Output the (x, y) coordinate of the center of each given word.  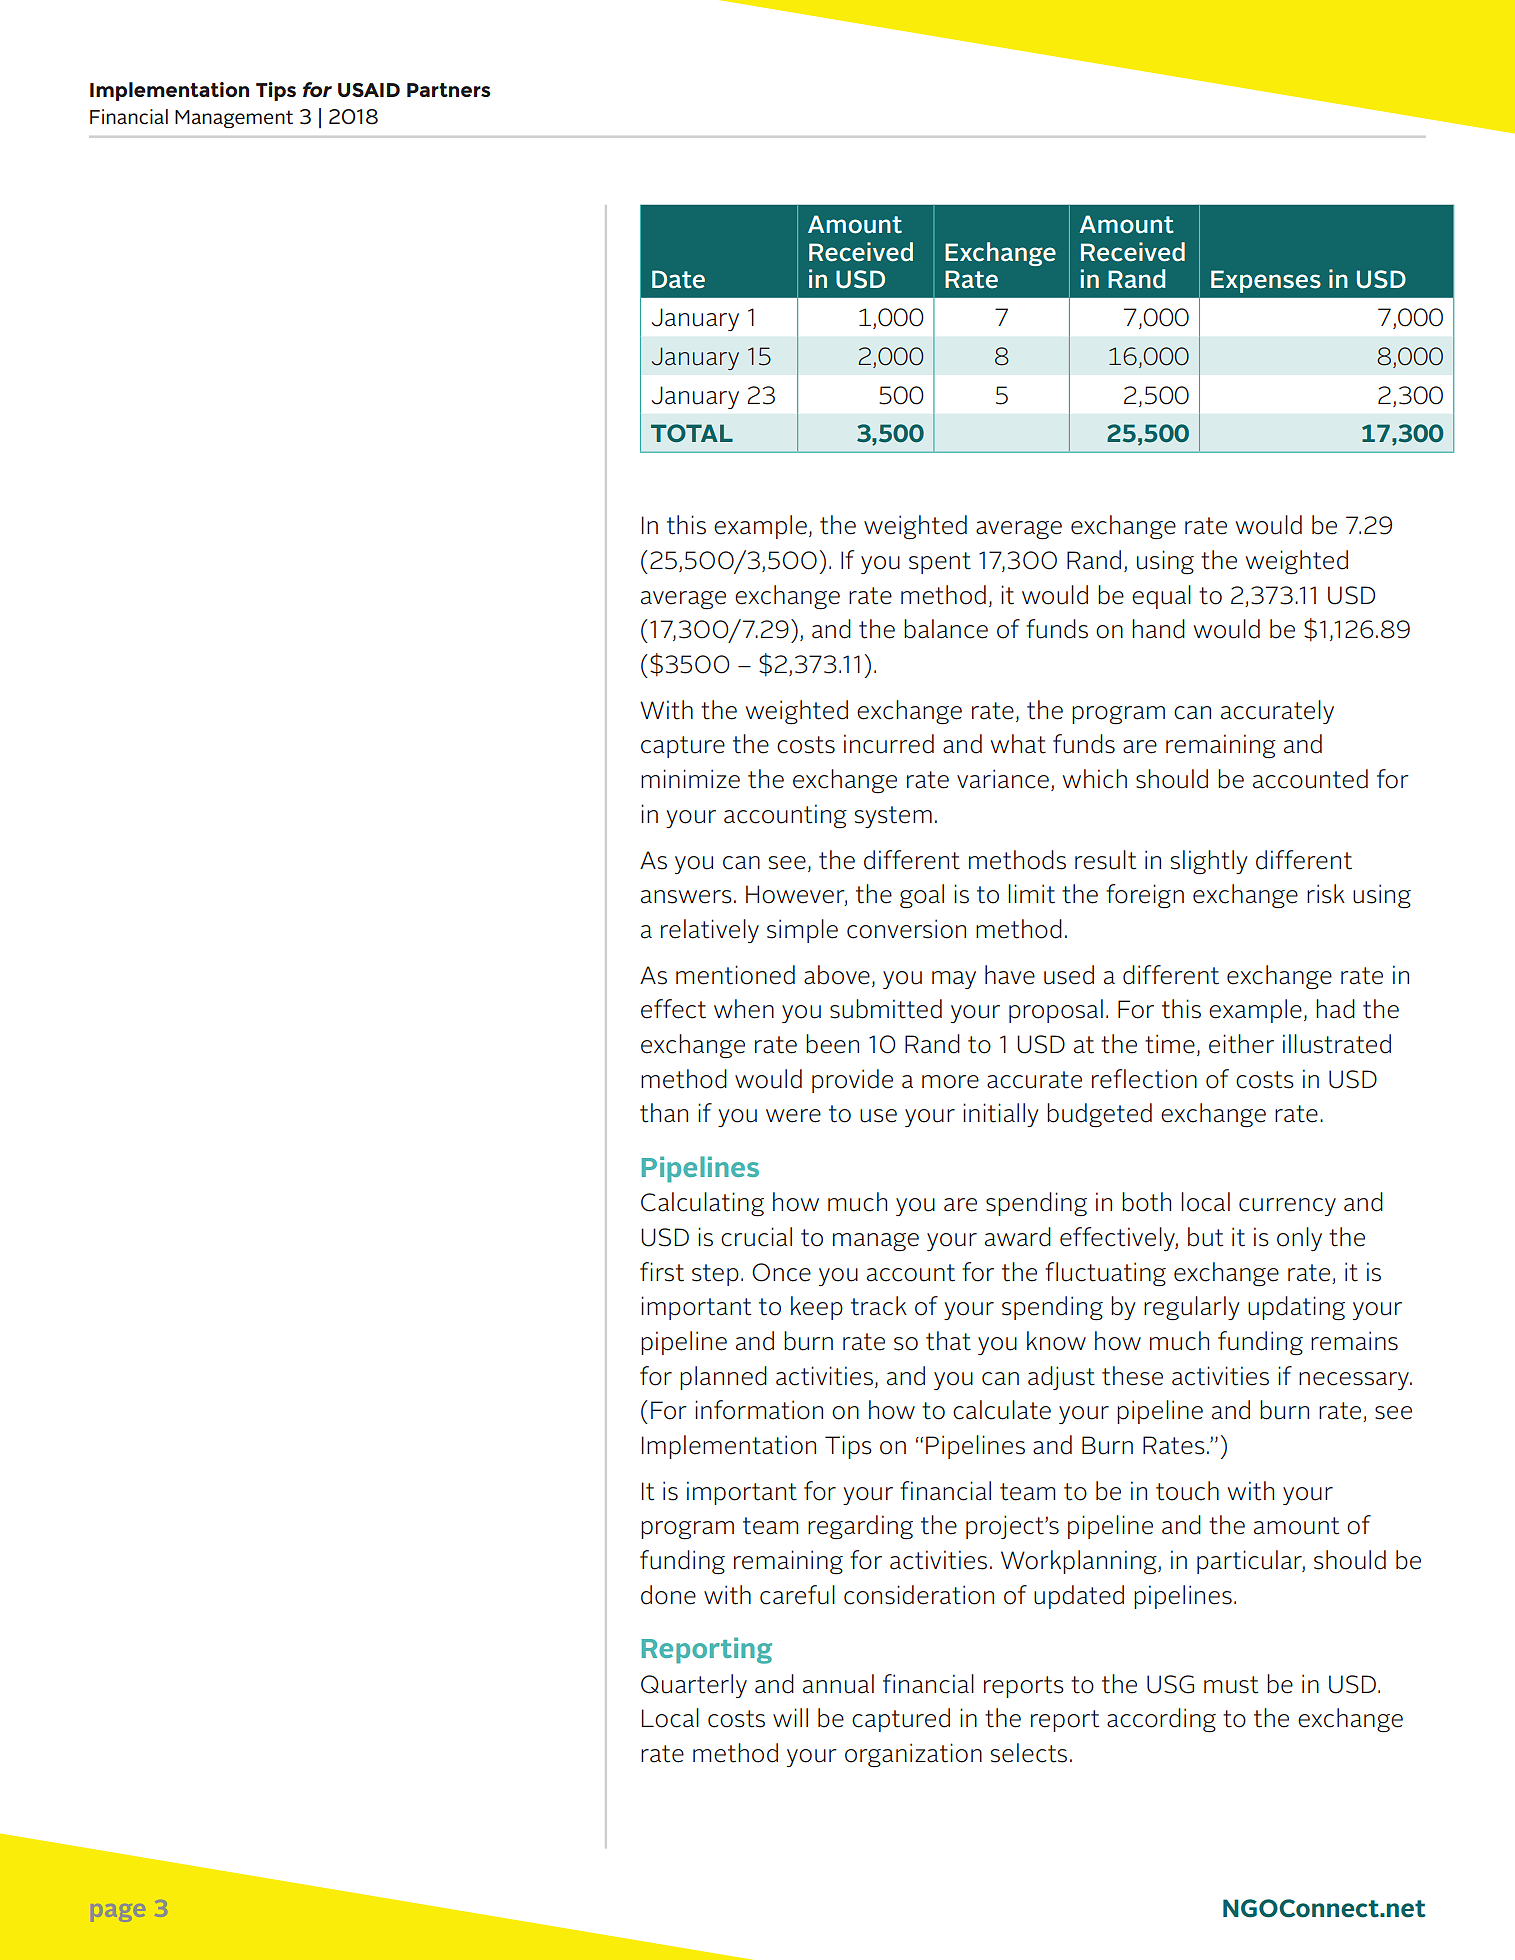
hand (1158, 629)
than (664, 1113)
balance (946, 629)
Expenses (1266, 281)
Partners (448, 90)
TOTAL (692, 433)
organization (913, 1755)
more (950, 1082)
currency (1287, 1207)
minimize (690, 779)
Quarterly (694, 1686)
